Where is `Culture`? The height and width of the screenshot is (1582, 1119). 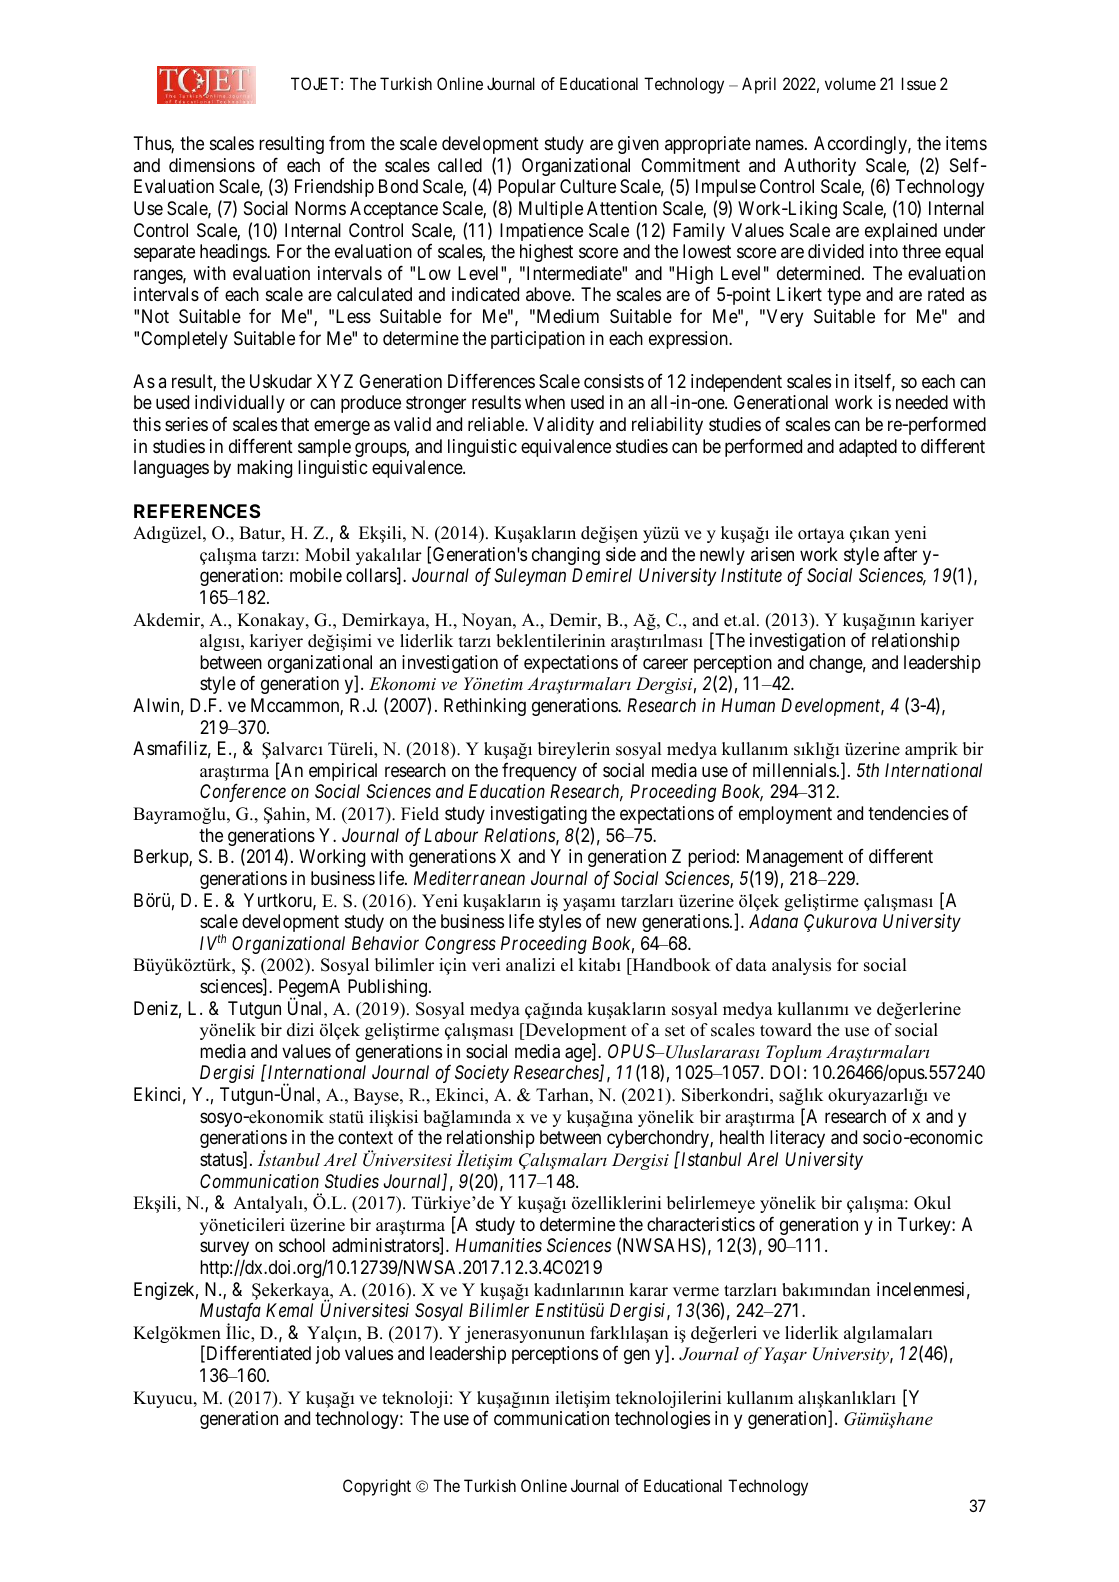 Culture is located at coordinates (588, 186).
